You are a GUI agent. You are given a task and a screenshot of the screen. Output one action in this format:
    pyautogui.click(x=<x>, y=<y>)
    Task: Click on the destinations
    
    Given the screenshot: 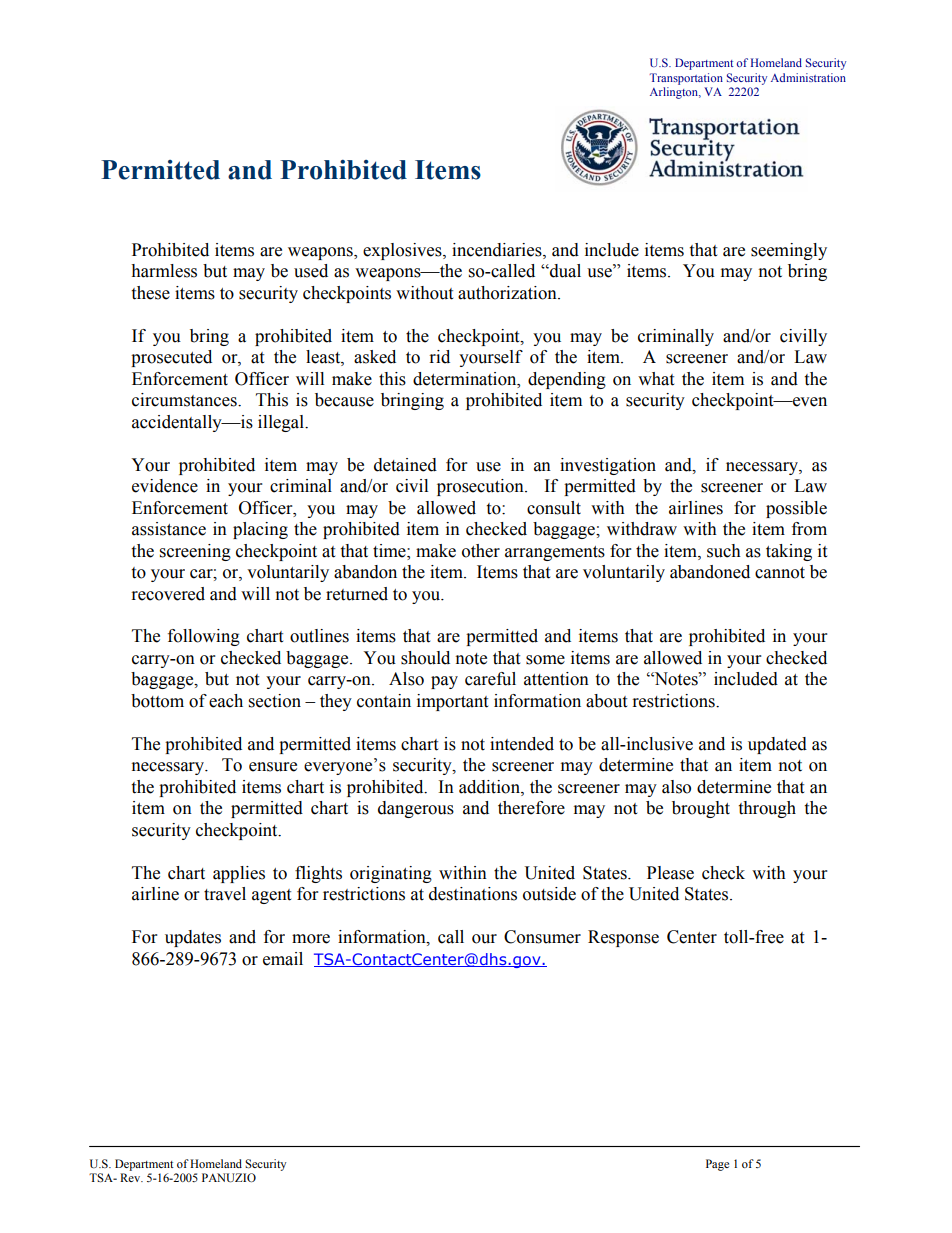 What is the action you would take?
    pyautogui.click(x=473, y=894)
